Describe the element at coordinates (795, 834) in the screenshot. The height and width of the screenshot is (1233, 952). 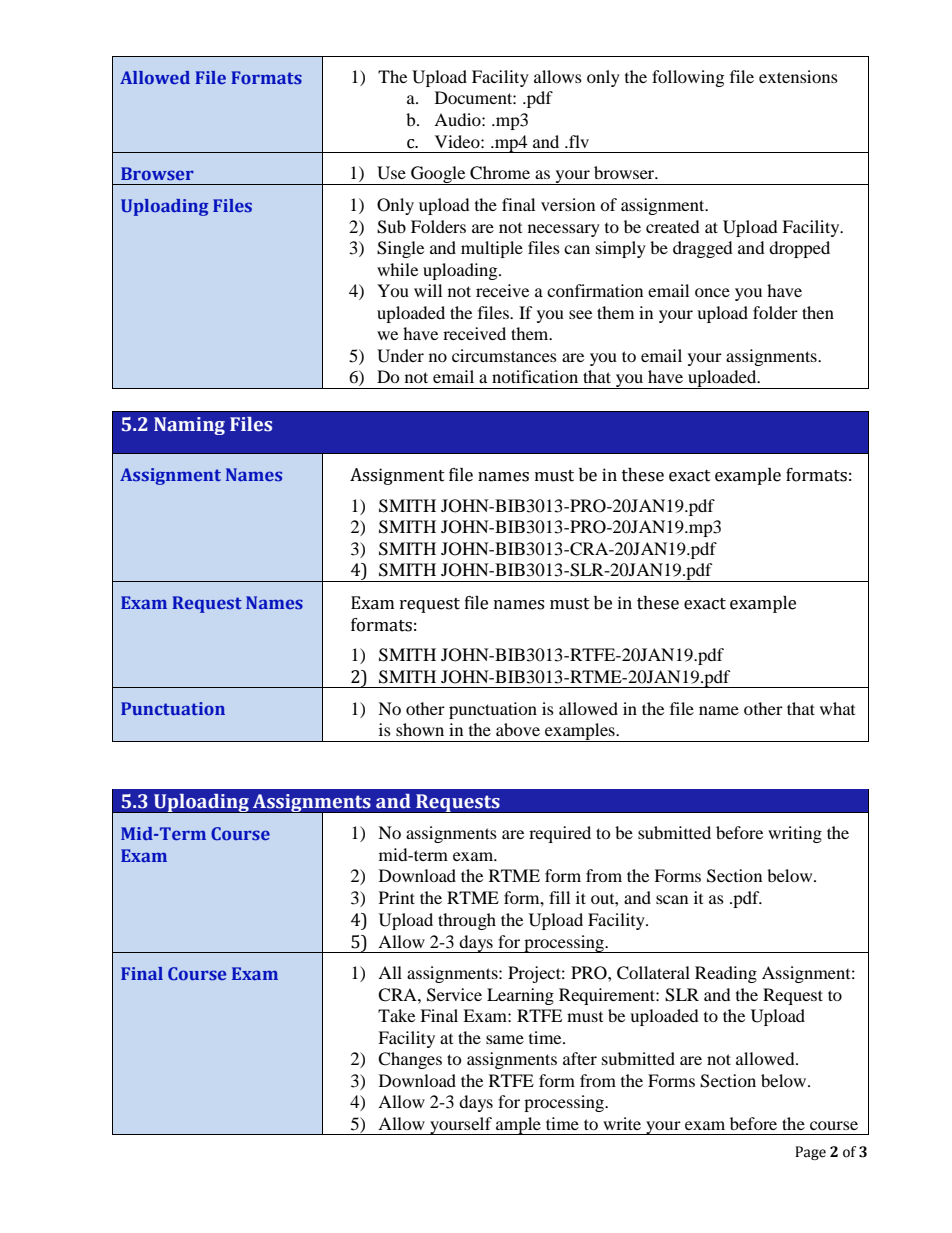
I see `writing` at that location.
